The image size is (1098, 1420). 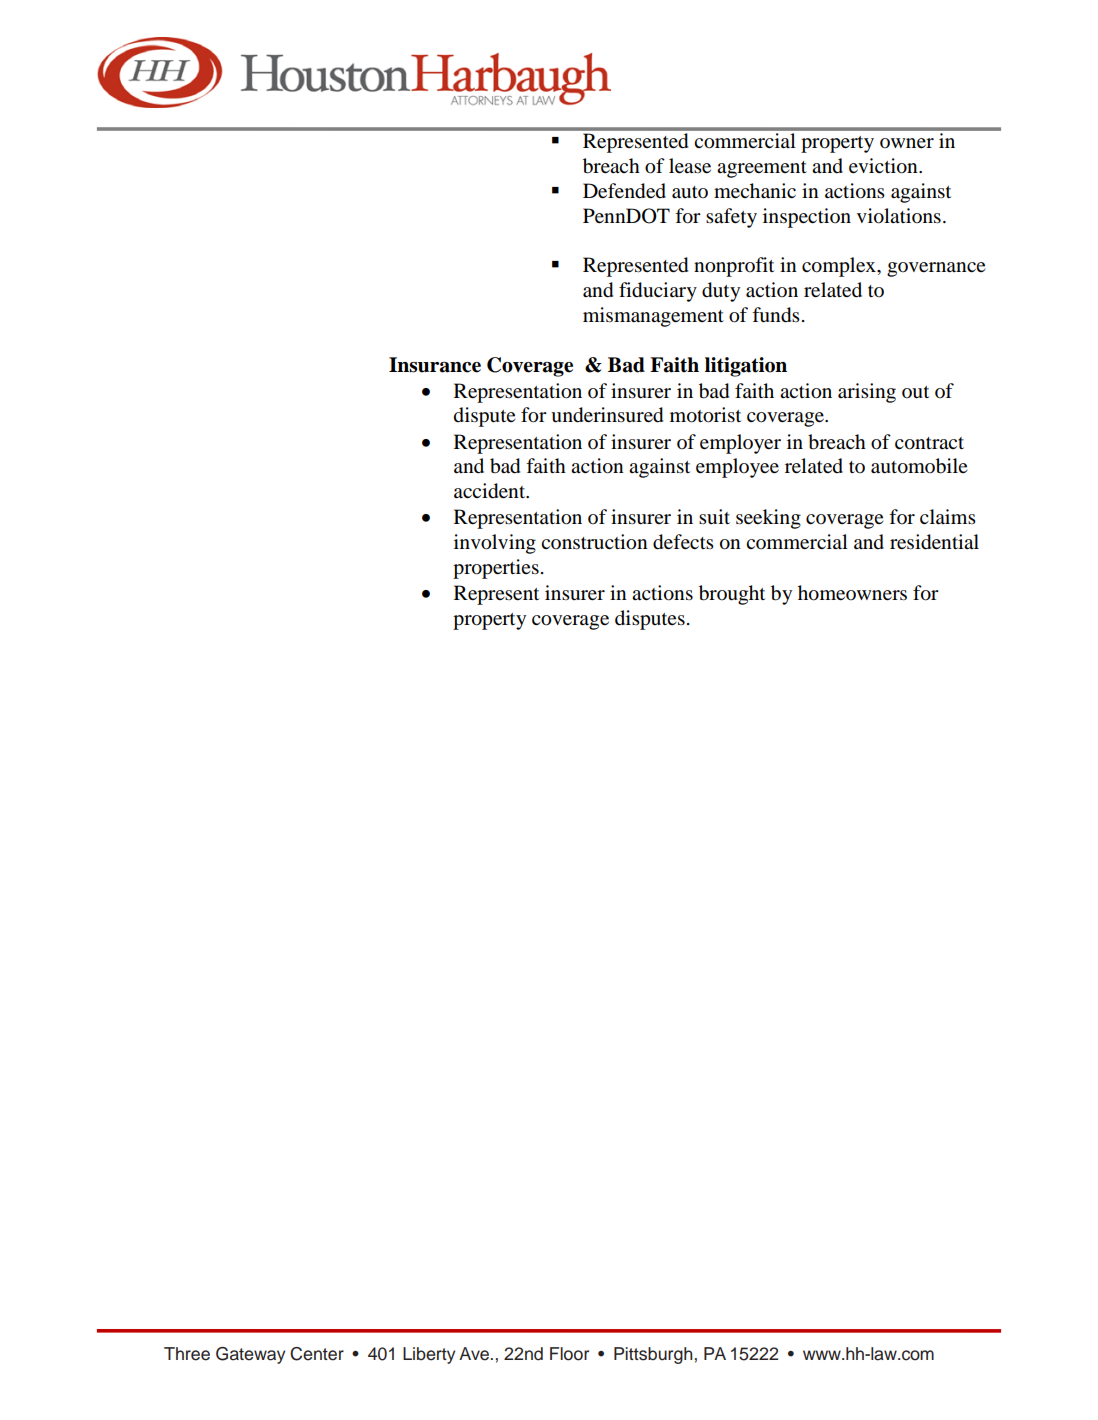 I want to click on Center, so click(x=317, y=1354).
